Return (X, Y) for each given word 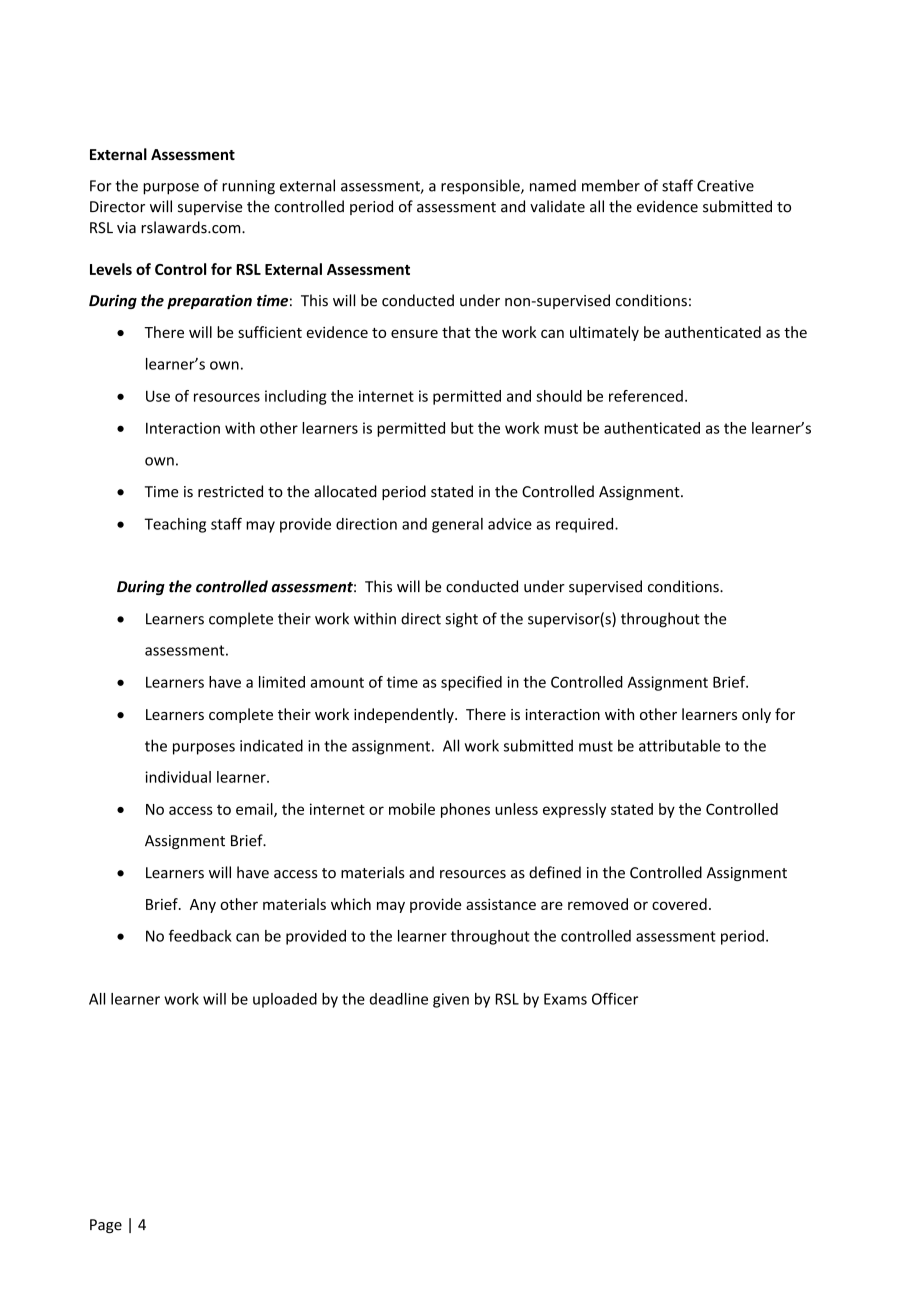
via (126, 228)
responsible (481, 187)
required (586, 525)
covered (679, 904)
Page (106, 1226)
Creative (725, 186)
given (451, 1000)
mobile (412, 809)
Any (203, 906)
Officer (615, 998)
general (457, 525)
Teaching (175, 525)
